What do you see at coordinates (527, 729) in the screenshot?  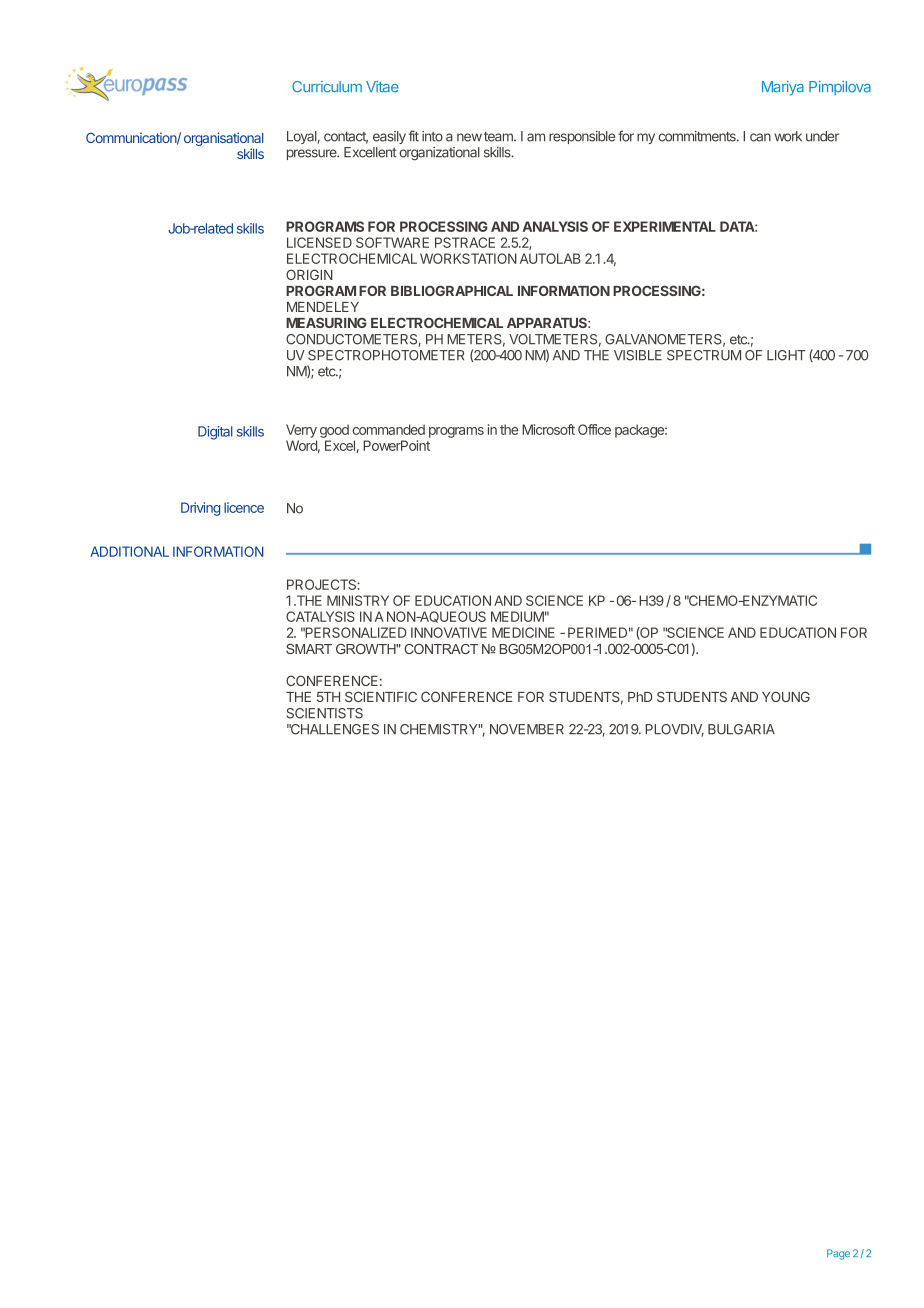 I see `NOVEMBER` at bounding box center [527, 729].
